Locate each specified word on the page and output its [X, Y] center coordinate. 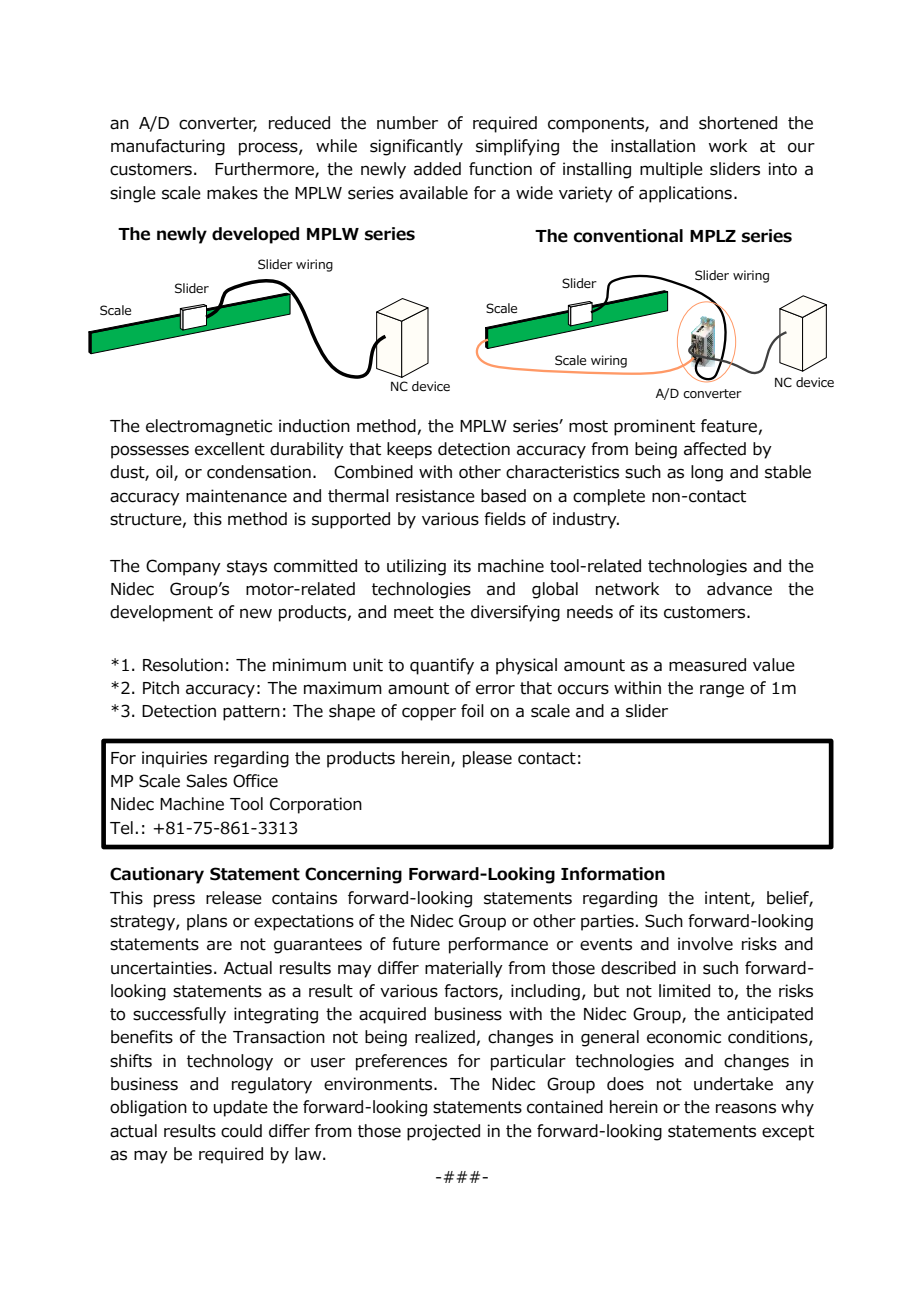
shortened [738, 123]
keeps [409, 450]
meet [414, 612]
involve [705, 944]
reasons [746, 1108]
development [161, 613]
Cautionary [157, 875]
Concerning [353, 875]
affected [715, 449]
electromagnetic [209, 427]
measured [707, 665]
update [241, 1108]
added [437, 169]
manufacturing [168, 147]
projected [443, 1132]
